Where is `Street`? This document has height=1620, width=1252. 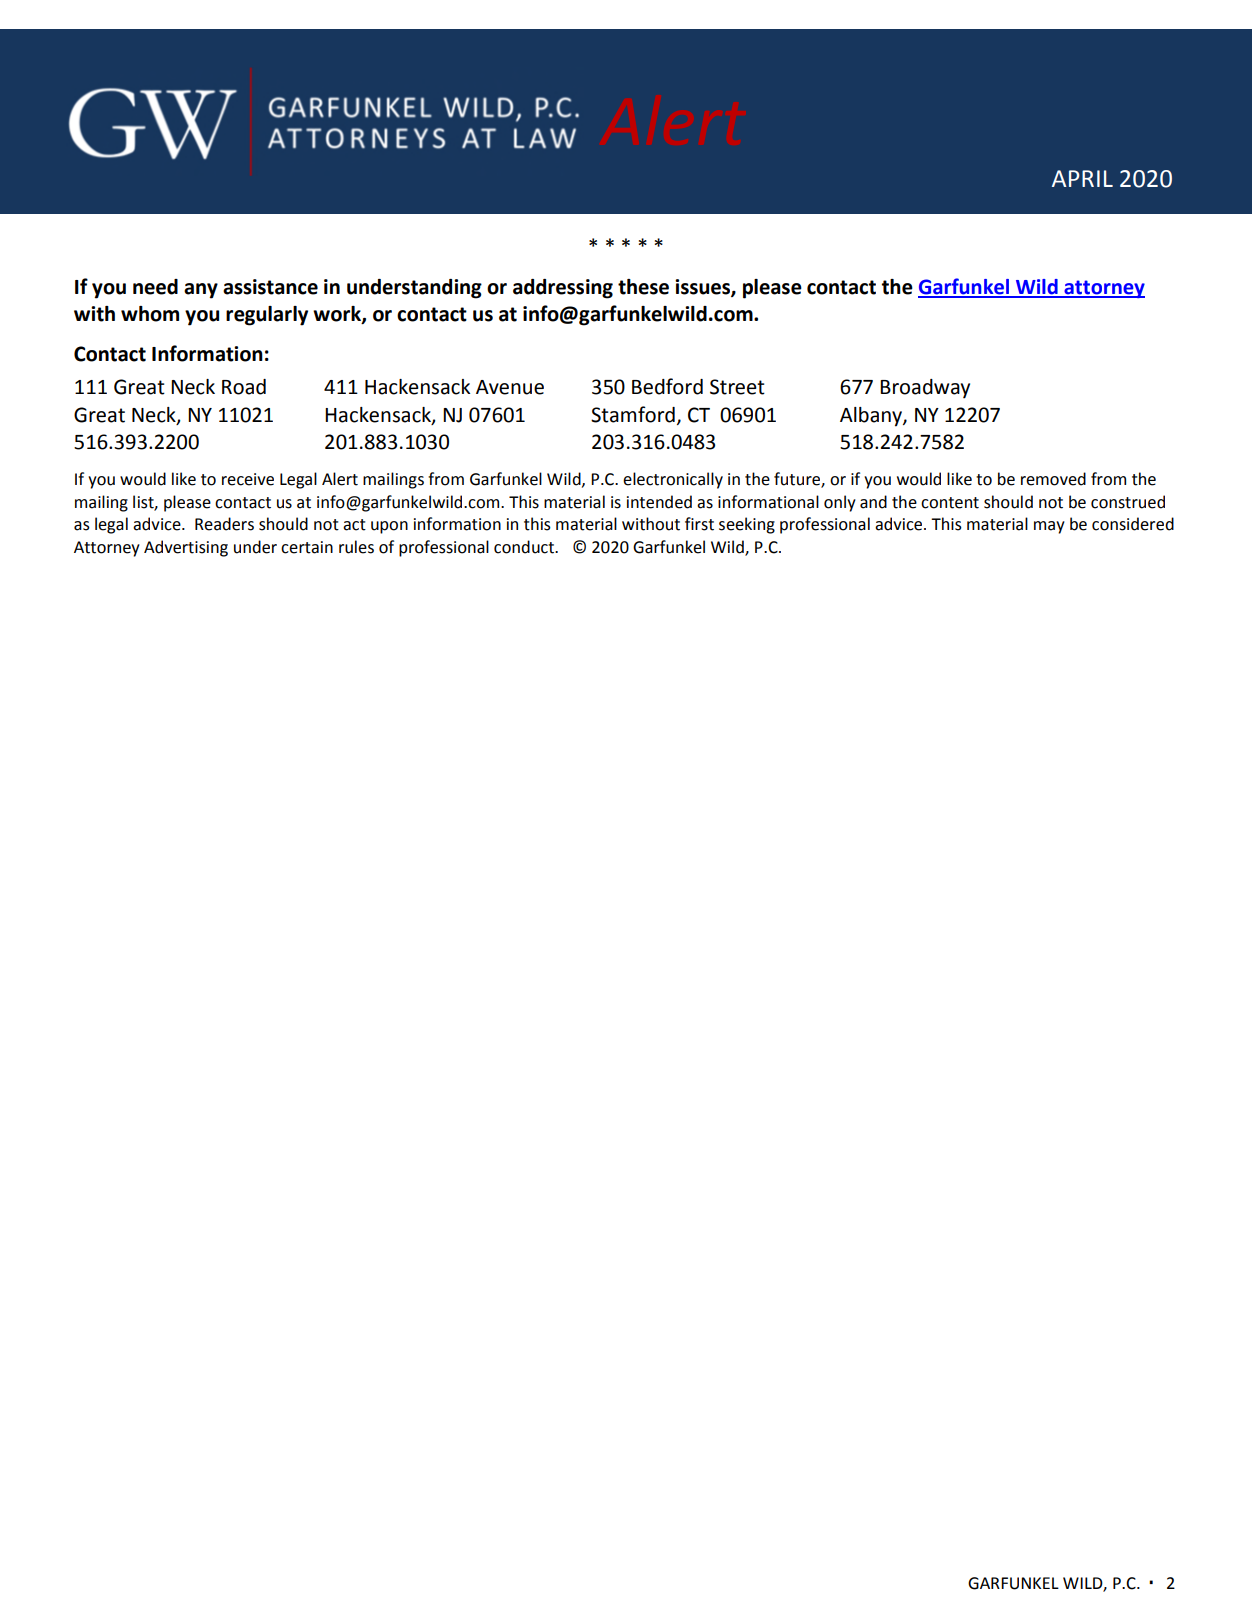
Street is located at coordinates (737, 387).
